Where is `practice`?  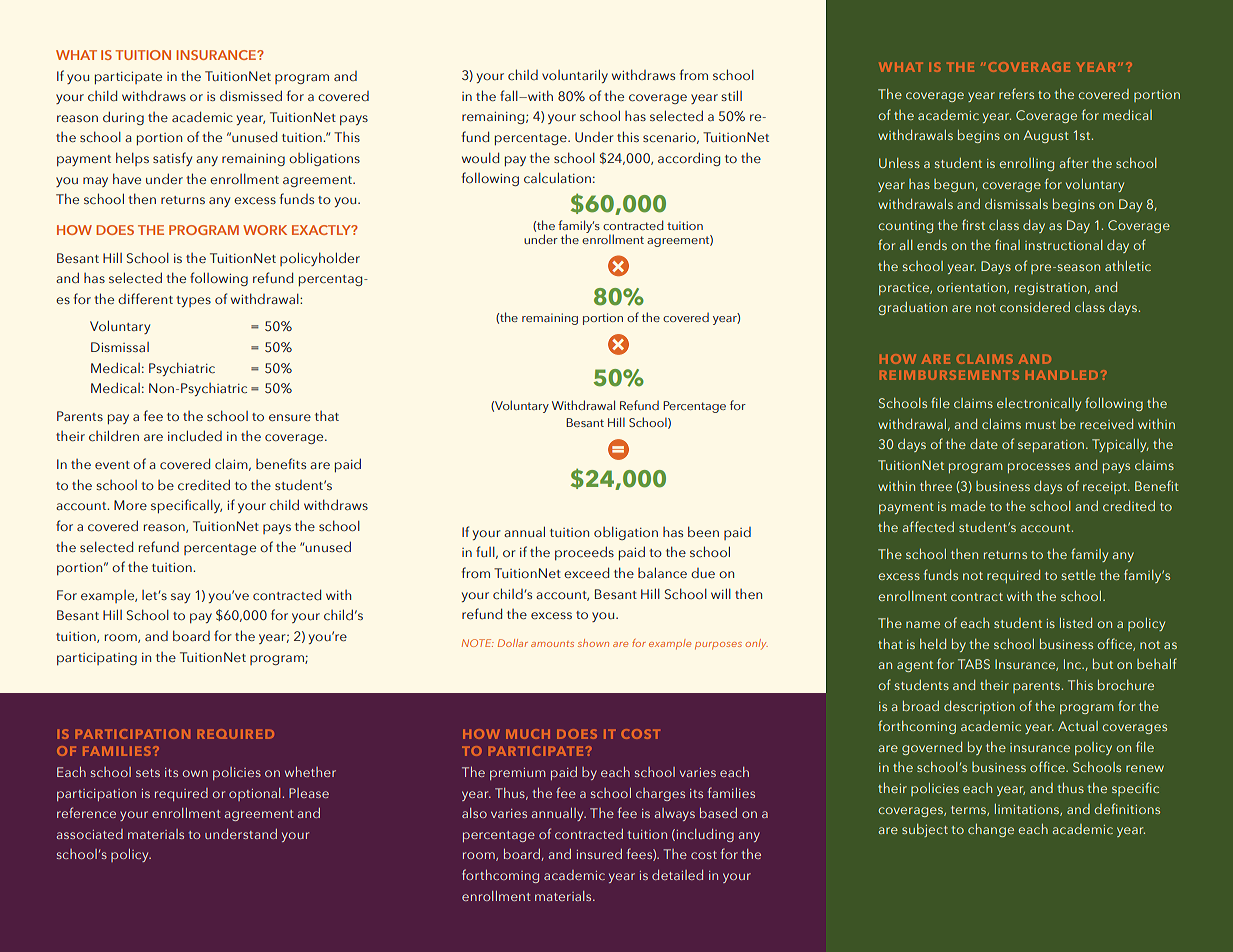
practice is located at coordinates (905, 289).
